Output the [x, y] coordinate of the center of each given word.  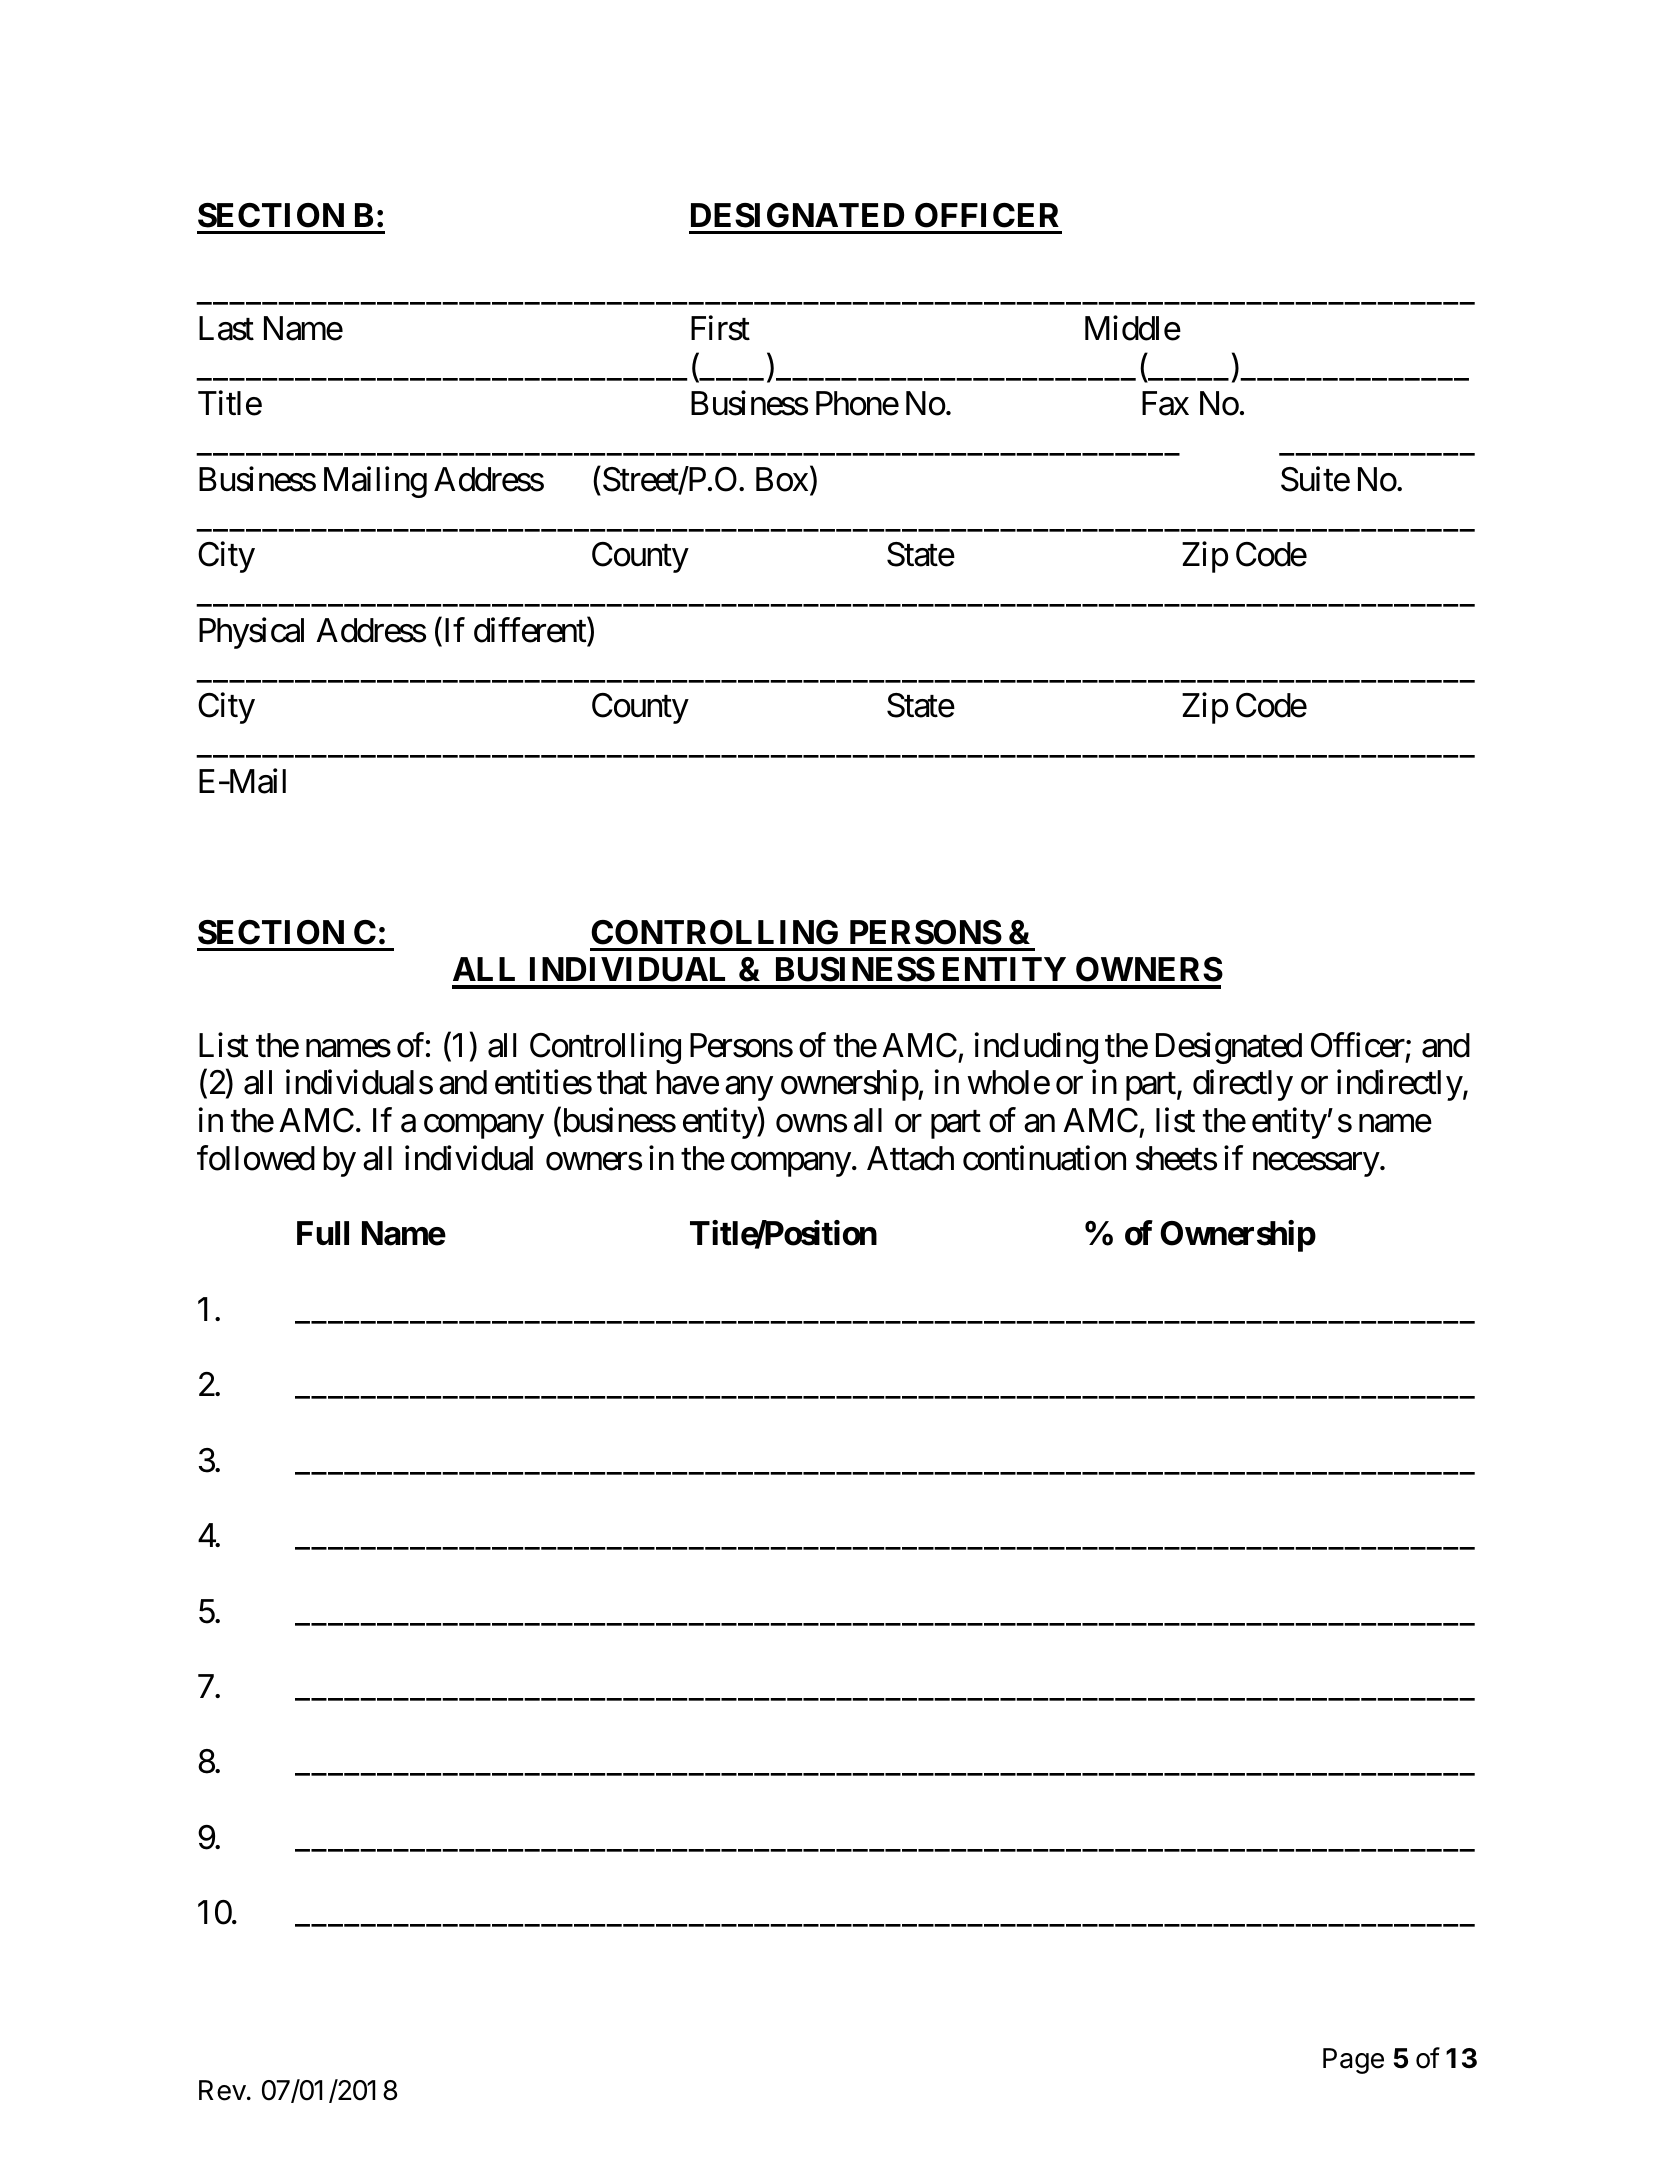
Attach [910, 1158]
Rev [222, 2090]
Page [1353, 2061]
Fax [1165, 404]
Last [226, 328]
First [720, 328]
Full [323, 1233]
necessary [1316, 1165]
